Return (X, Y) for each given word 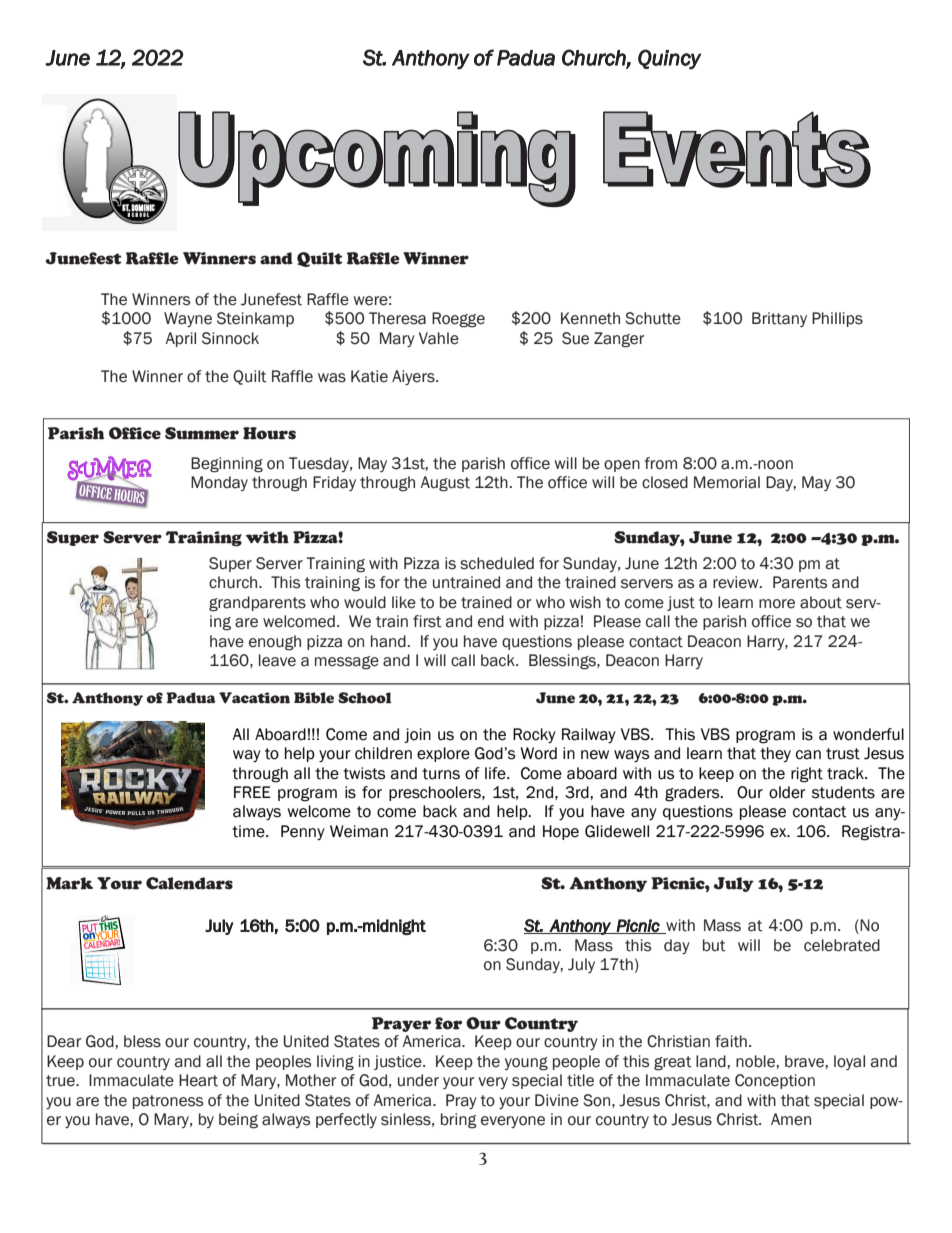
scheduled (497, 563)
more (777, 604)
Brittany (779, 319)
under (418, 1080)
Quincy (669, 59)
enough (275, 643)
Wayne (188, 319)
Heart (198, 1080)
